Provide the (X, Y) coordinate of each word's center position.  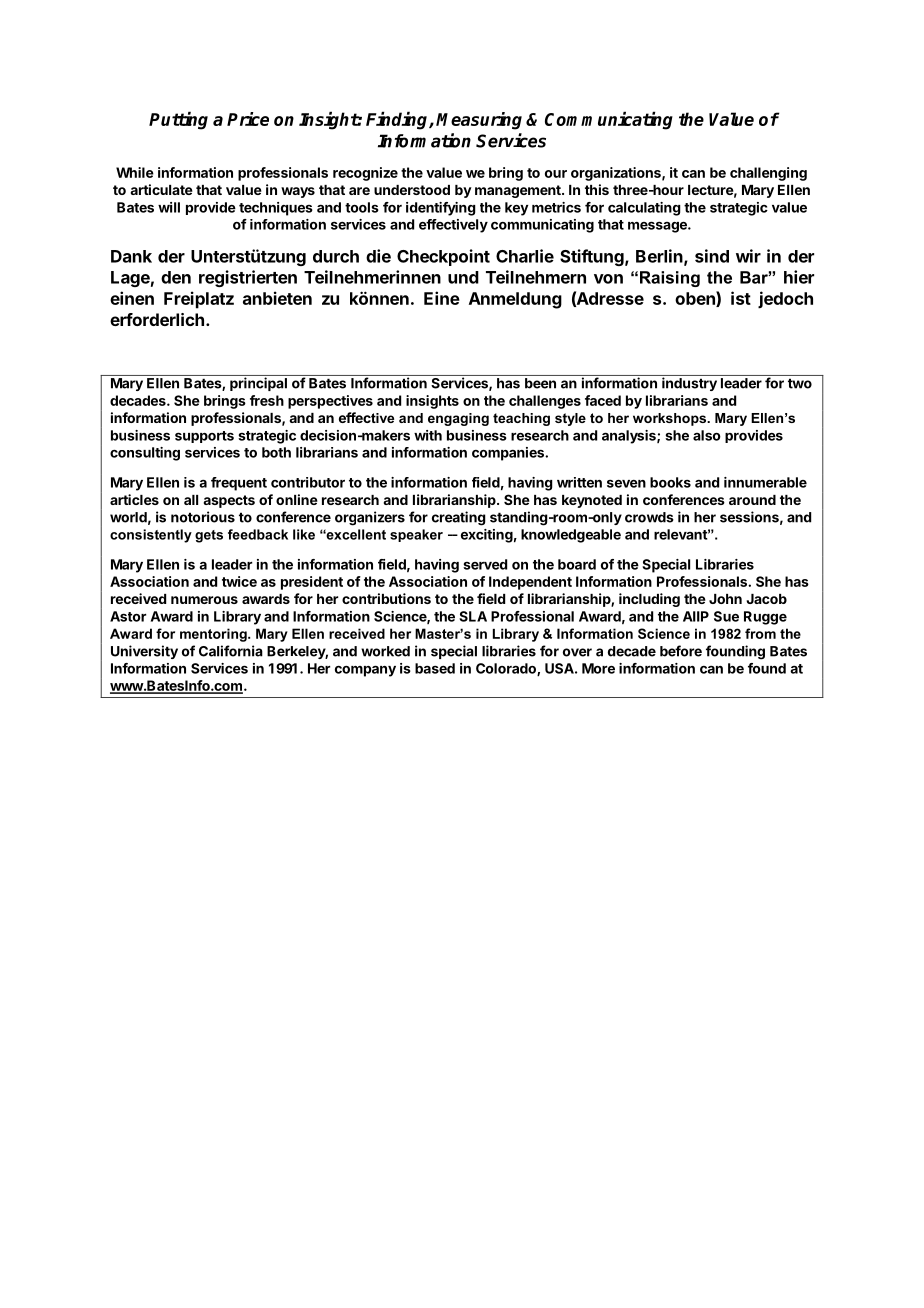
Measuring (479, 121)
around (752, 500)
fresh (267, 400)
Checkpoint (443, 257)
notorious (203, 517)
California (231, 651)
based (435, 668)
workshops (670, 419)
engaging (458, 419)
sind (712, 256)
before (681, 651)
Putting (178, 120)
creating (459, 518)
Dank (131, 256)
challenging (768, 174)
